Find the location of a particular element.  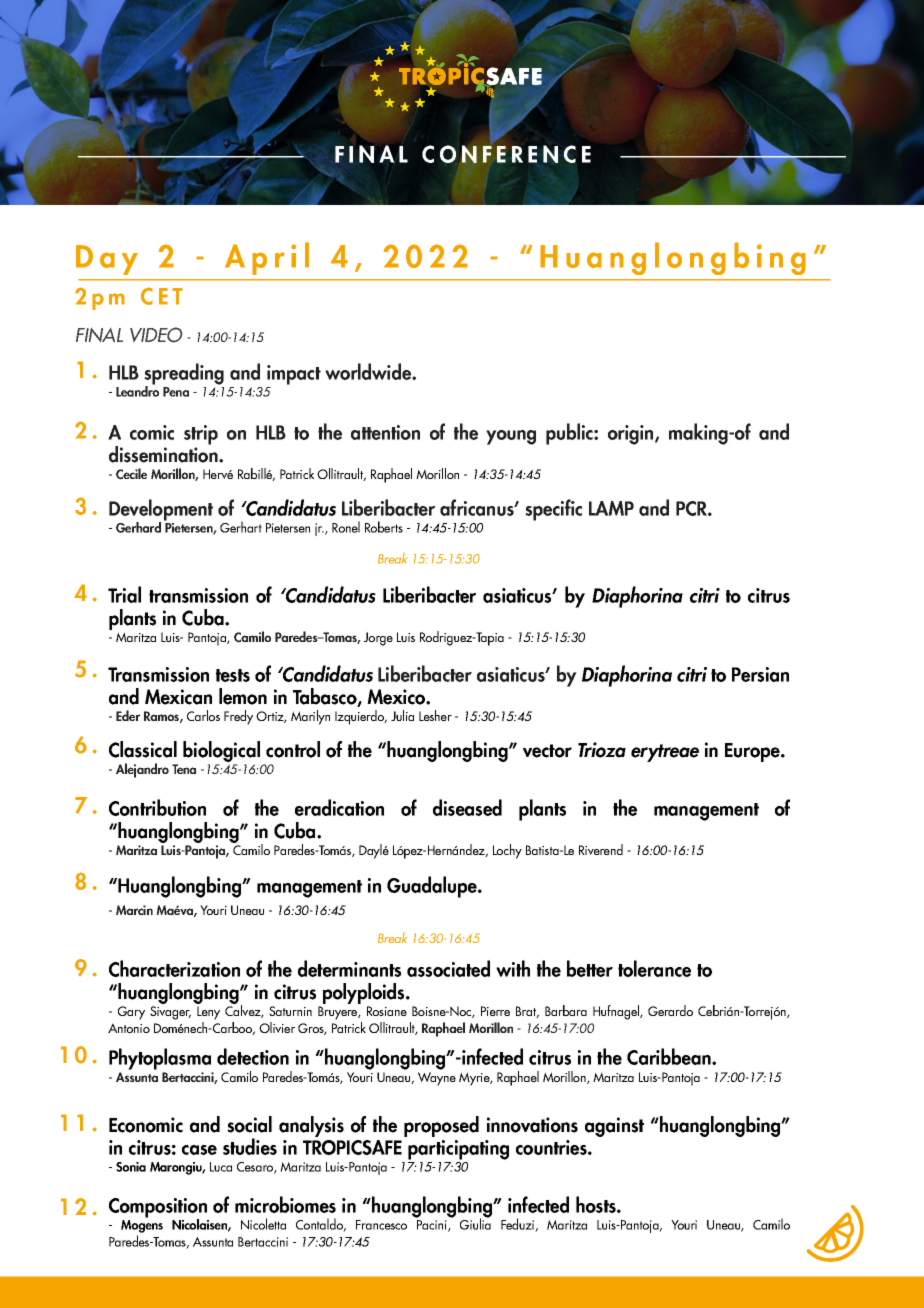

Mexican is located at coordinates (178, 697).
